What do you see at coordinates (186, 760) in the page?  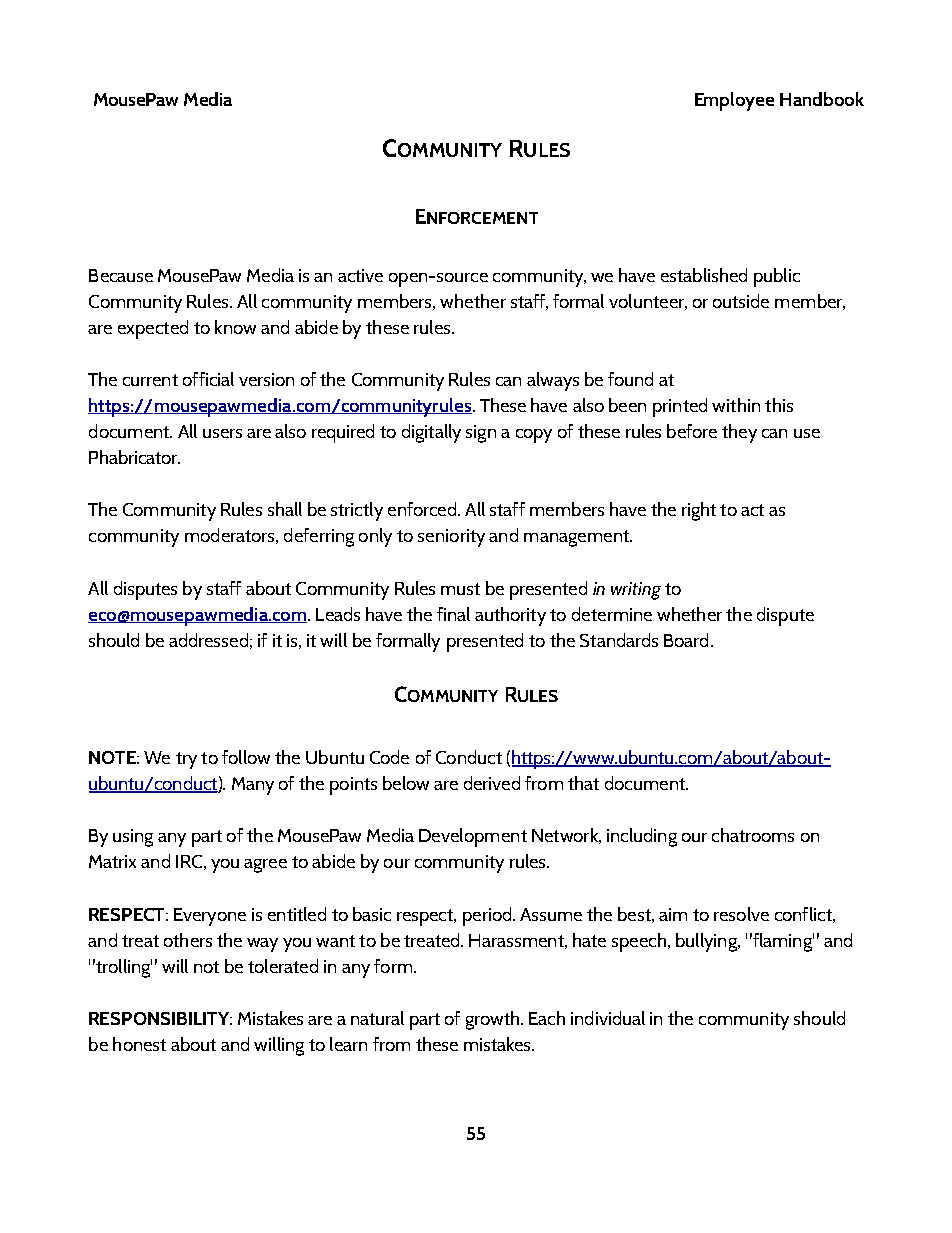 I see `try` at bounding box center [186, 760].
